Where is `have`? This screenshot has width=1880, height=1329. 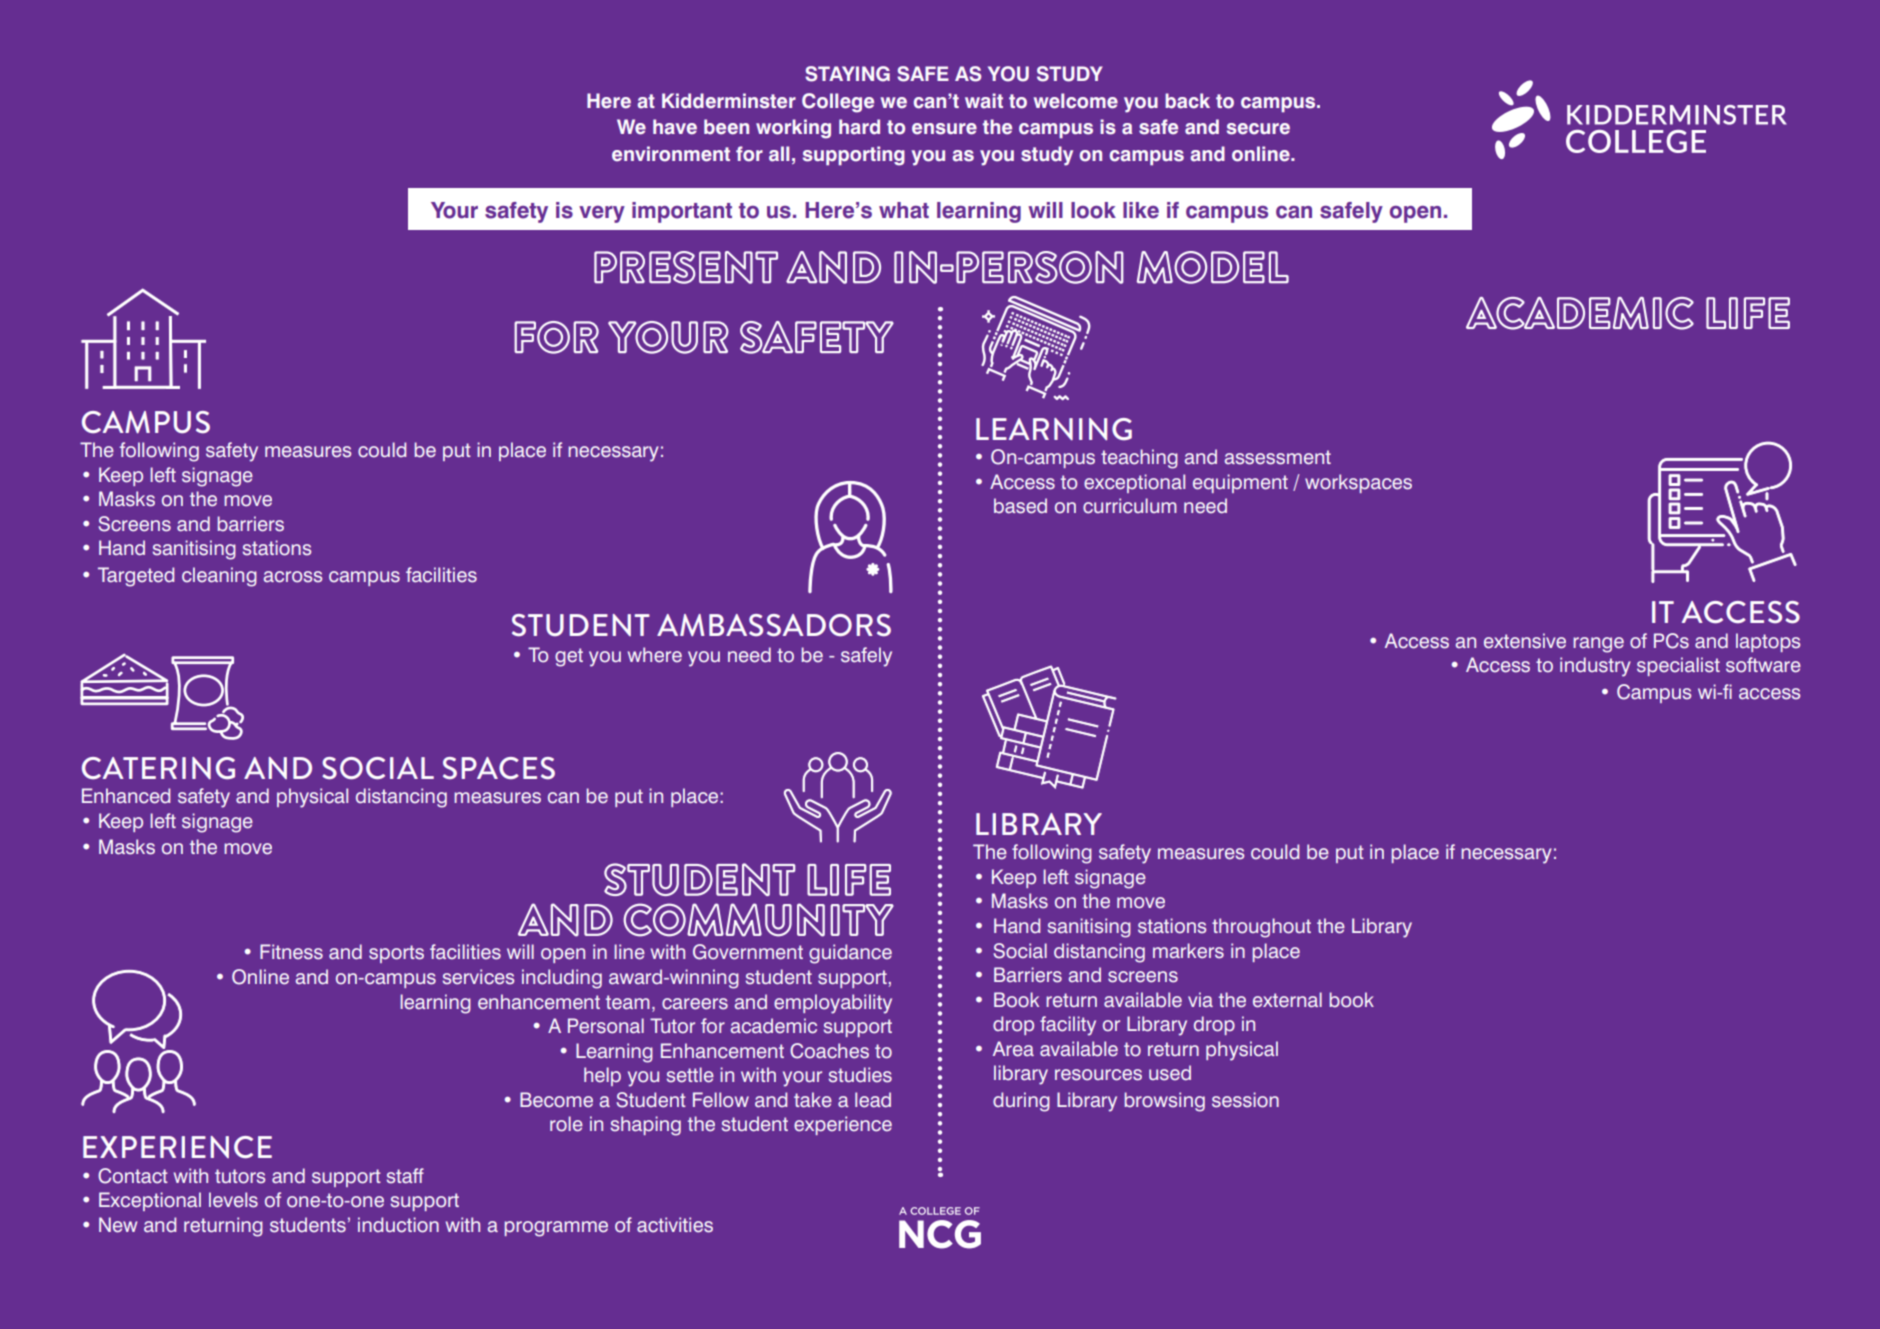
have is located at coordinates (675, 127).
